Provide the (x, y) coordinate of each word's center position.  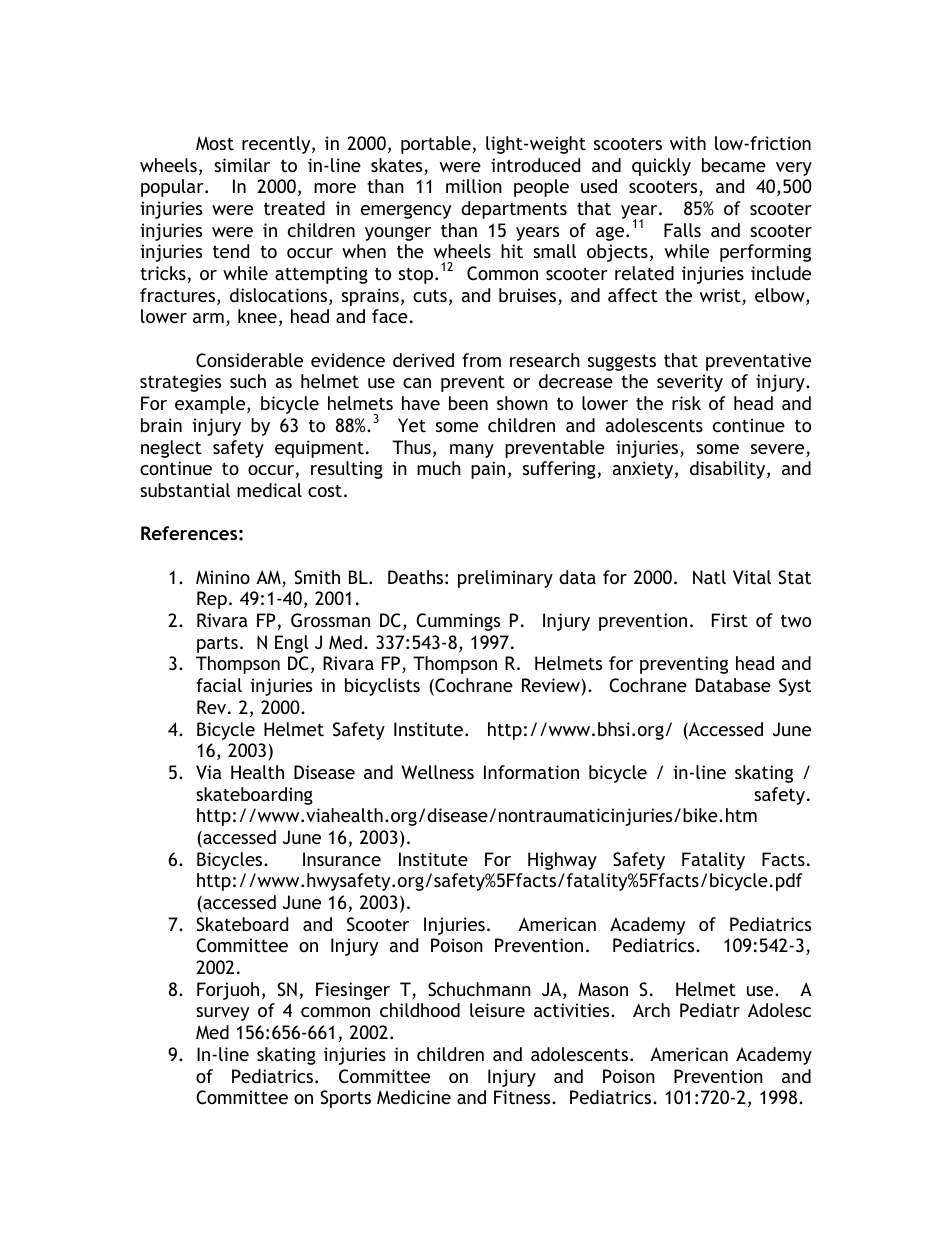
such (248, 381)
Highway (562, 861)
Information (531, 772)
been (468, 403)
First (730, 620)
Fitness (523, 1097)
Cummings (458, 622)
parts (217, 644)
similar (242, 165)
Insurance (342, 859)
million (474, 186)
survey (222, 1014)
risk (686, 403)
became (734, 165)
